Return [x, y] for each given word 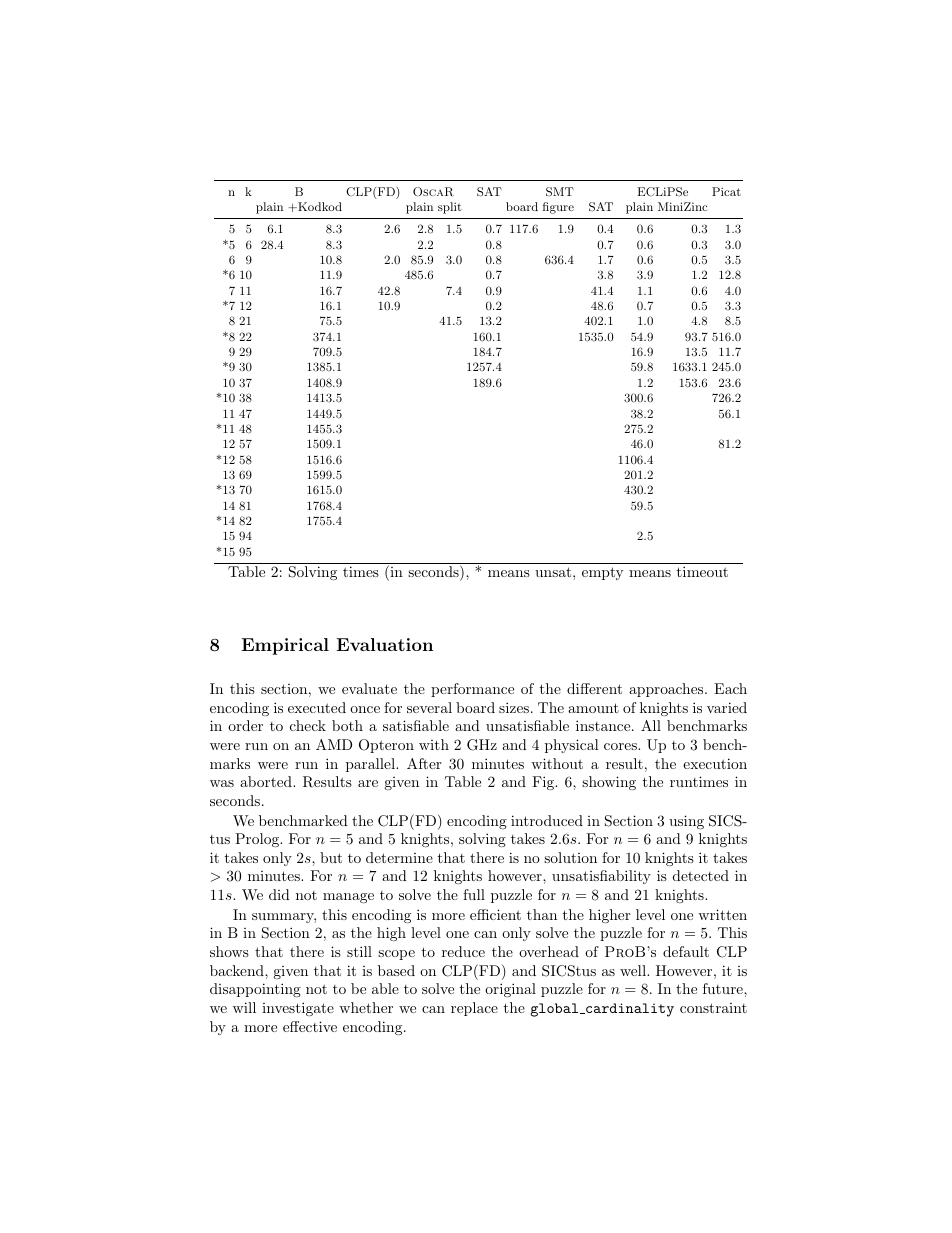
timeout [702, 571]
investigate [298, 1009]
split [450, 208]
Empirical [285, 646]
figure [558, 208]
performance [472, 690]
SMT [560, 192]
